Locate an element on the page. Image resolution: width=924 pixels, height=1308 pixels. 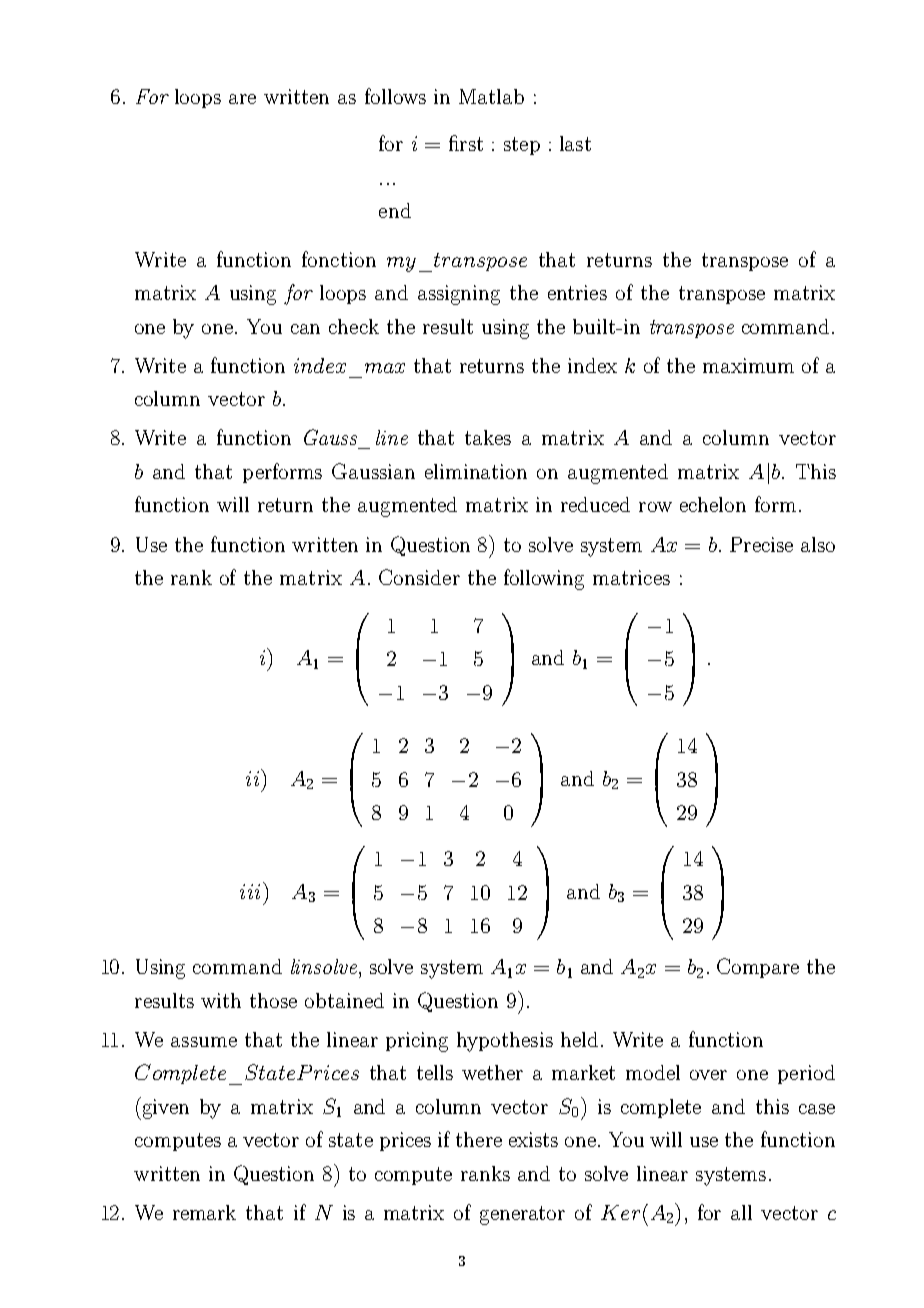
echelon is located at coordinates (713, 504).
